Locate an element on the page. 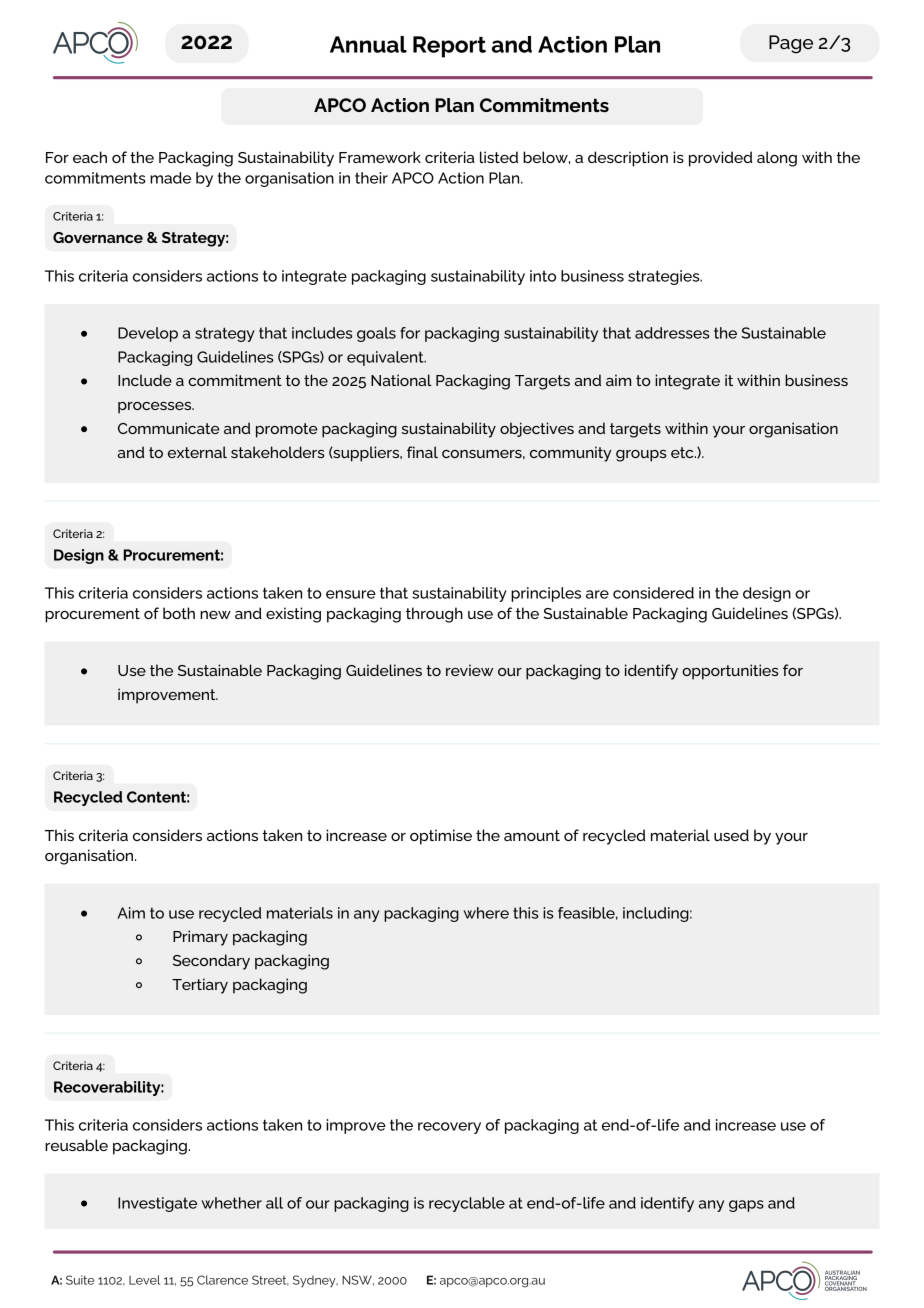 Image resolution: width=924 pixels, height=1308 pixels. provided is located at coordinates (721, 159).
